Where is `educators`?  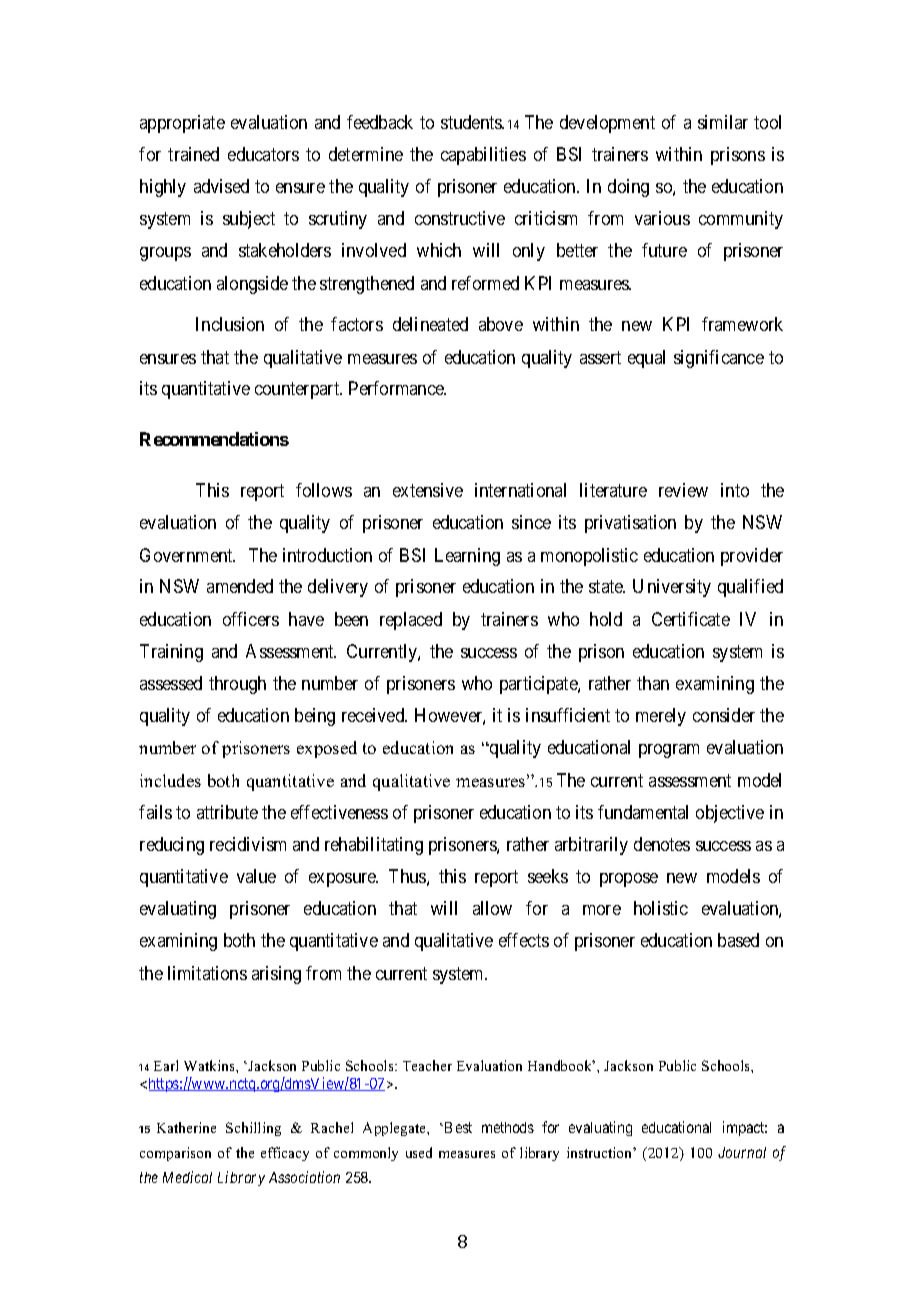
educators is located at coordinates (263, 154).
